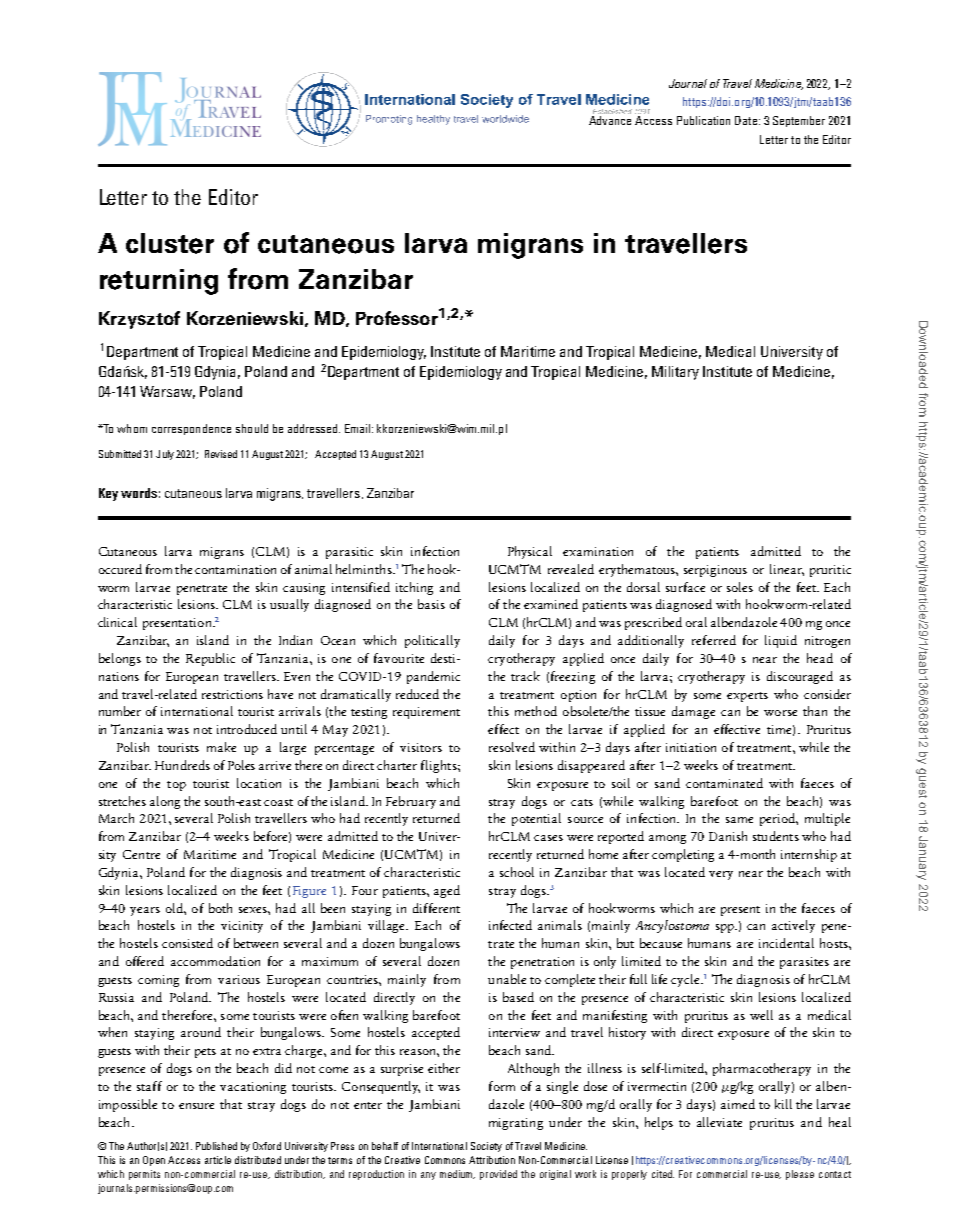 The width and height of the image is (954, 1232). What do you see at coordinates (719, 1122) in the image?
I see `alleviate` at bounding box center [719, 1122].
